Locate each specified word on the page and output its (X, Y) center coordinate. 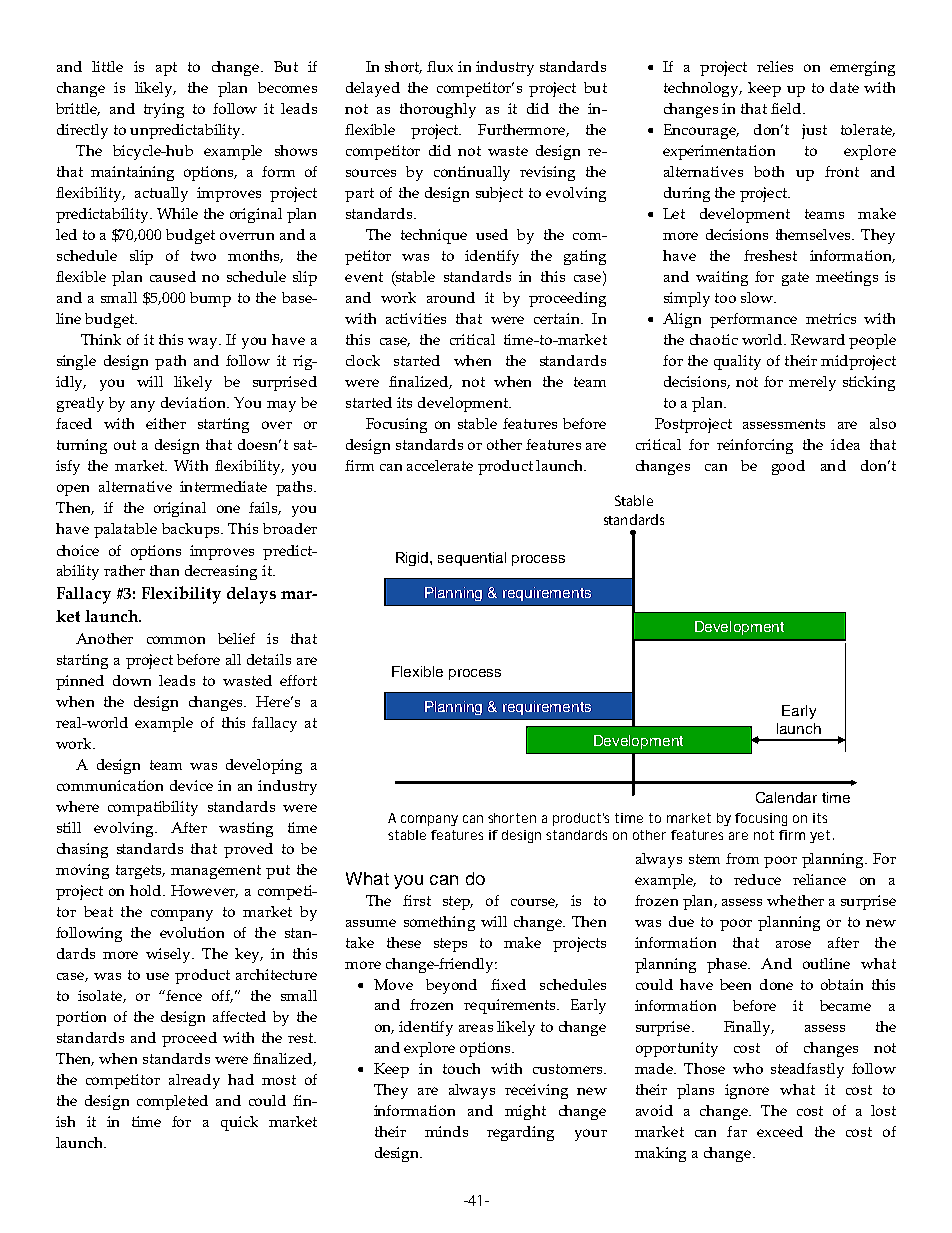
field (787, 108)
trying (164, 110)
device (191, 785)
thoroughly (438, 110)
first (417, 900)
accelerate (440, 465)
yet (820, 836)
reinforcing (755, 446)
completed (172, 1102)
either (166, 423)
